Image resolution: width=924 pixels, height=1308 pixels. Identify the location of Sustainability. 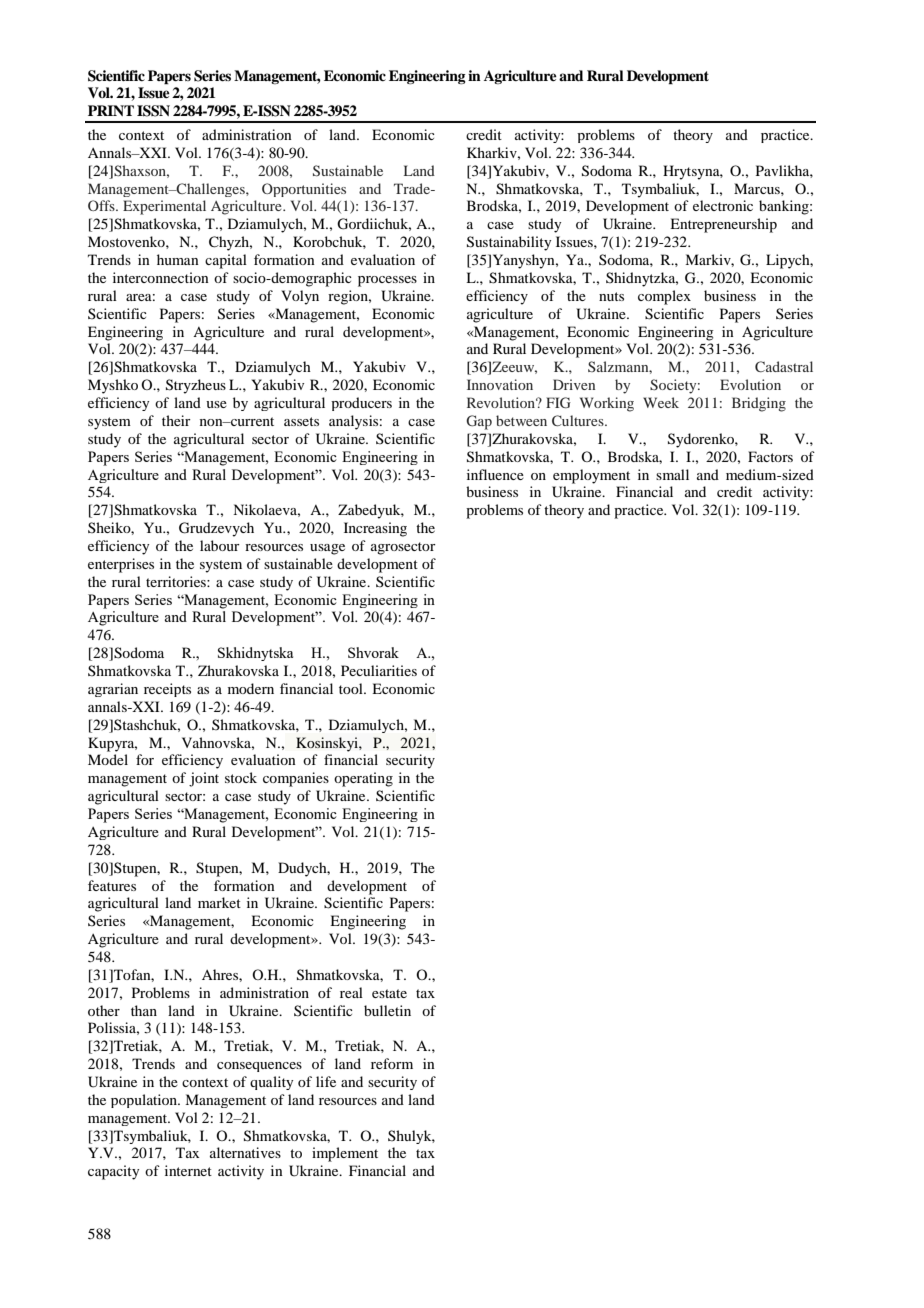
(509, 243).
